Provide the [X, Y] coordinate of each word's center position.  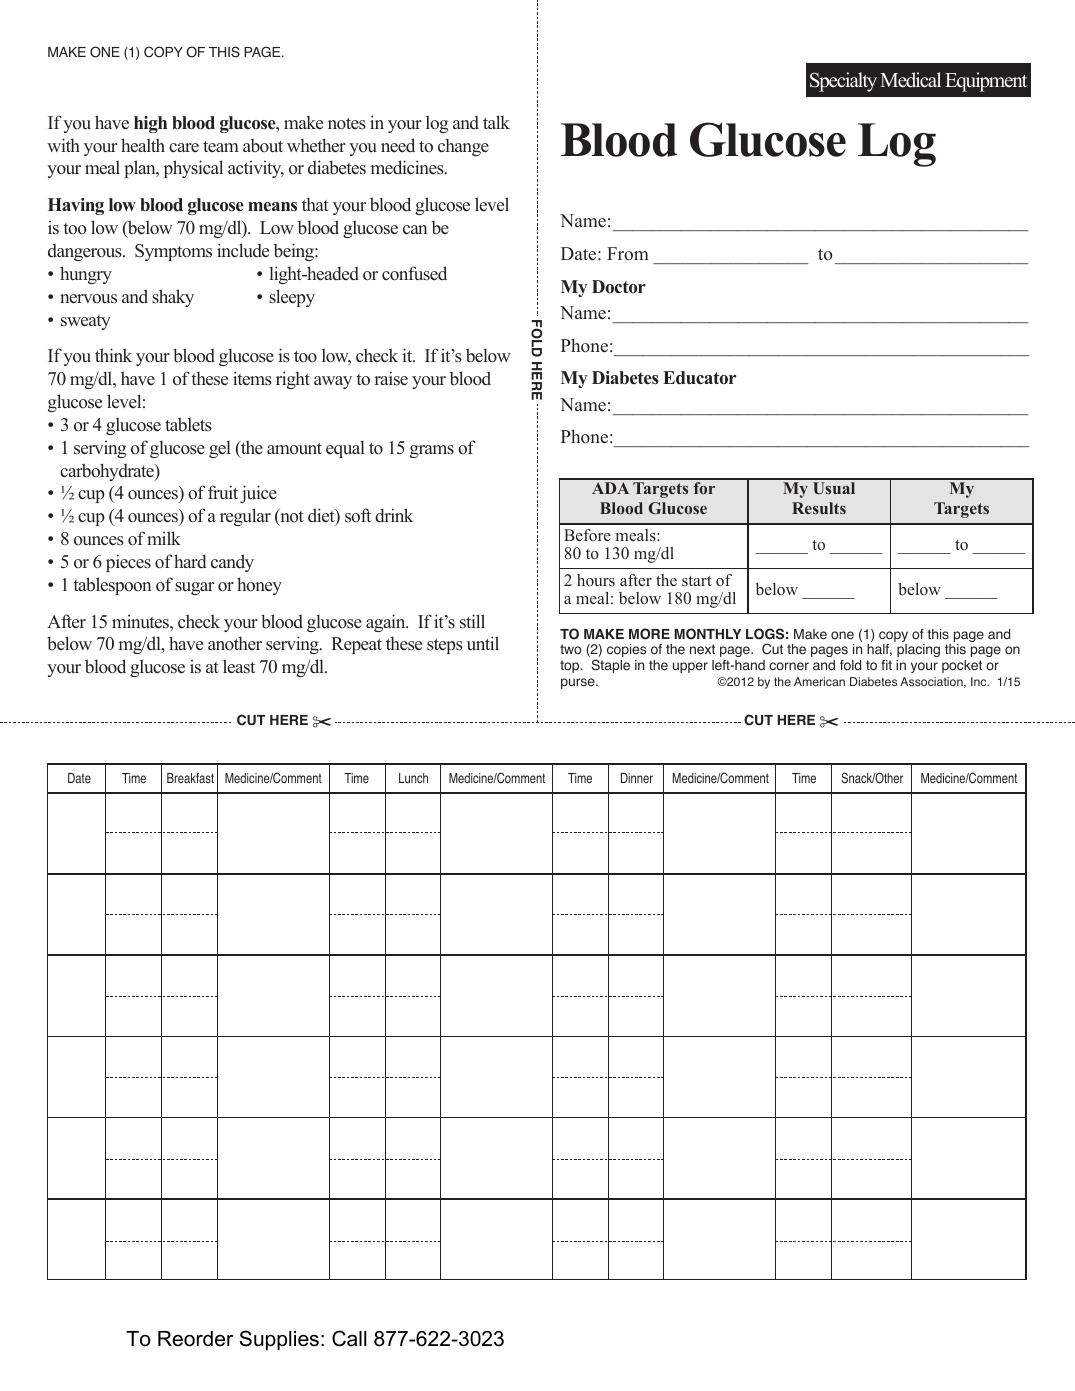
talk [496, 122]
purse [579, 683]
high [150, 124]
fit [886, 665]
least [239, 666]
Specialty [843, 82]
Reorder [195, 1339]
